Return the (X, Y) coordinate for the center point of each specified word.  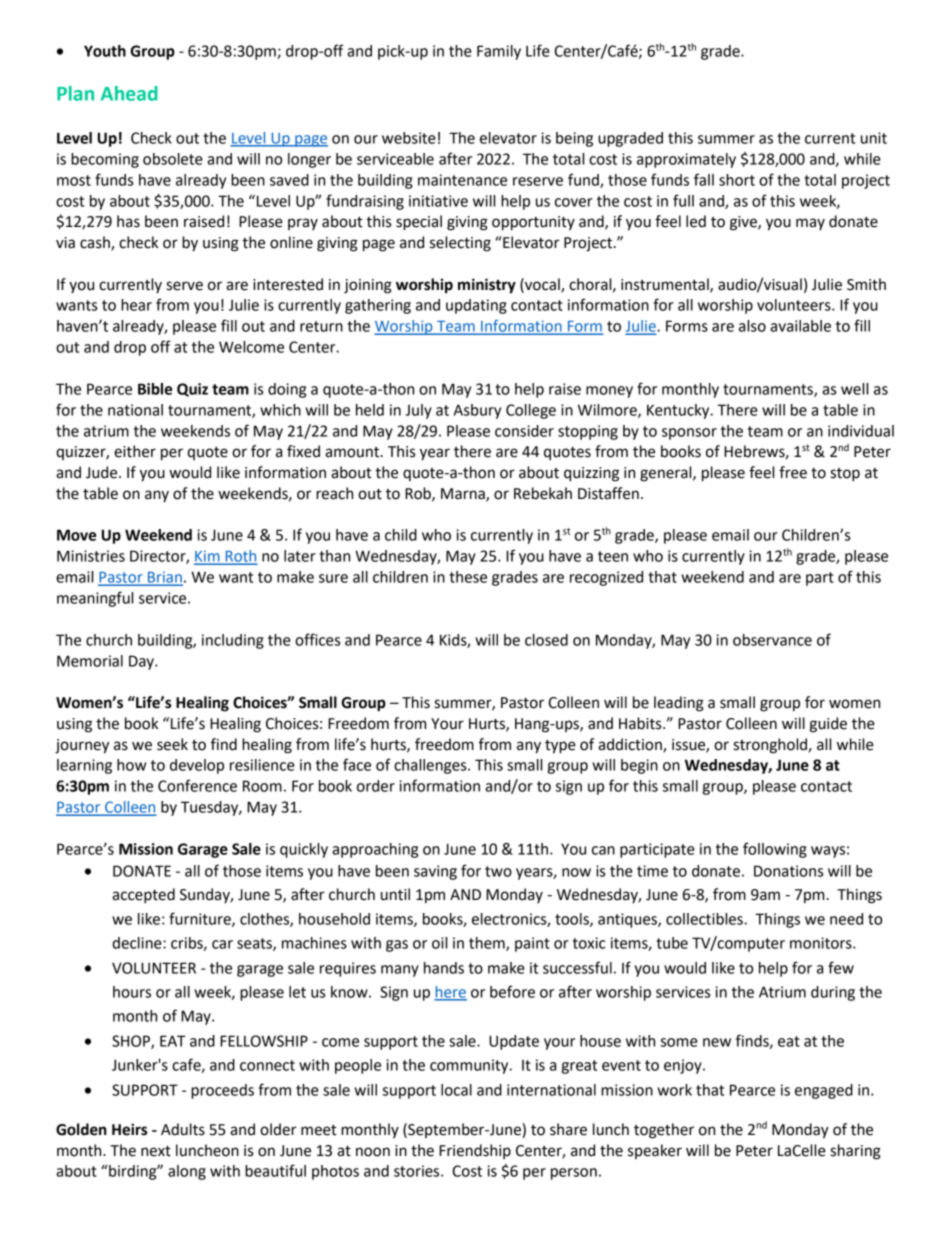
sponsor (689, 434)
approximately (686, 160)
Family (499, 52)
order (376, 786)
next (156, 1151)
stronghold (770, 746)
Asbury (477, 411)
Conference (197, 785)
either (135, 451)
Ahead (129, 93)
